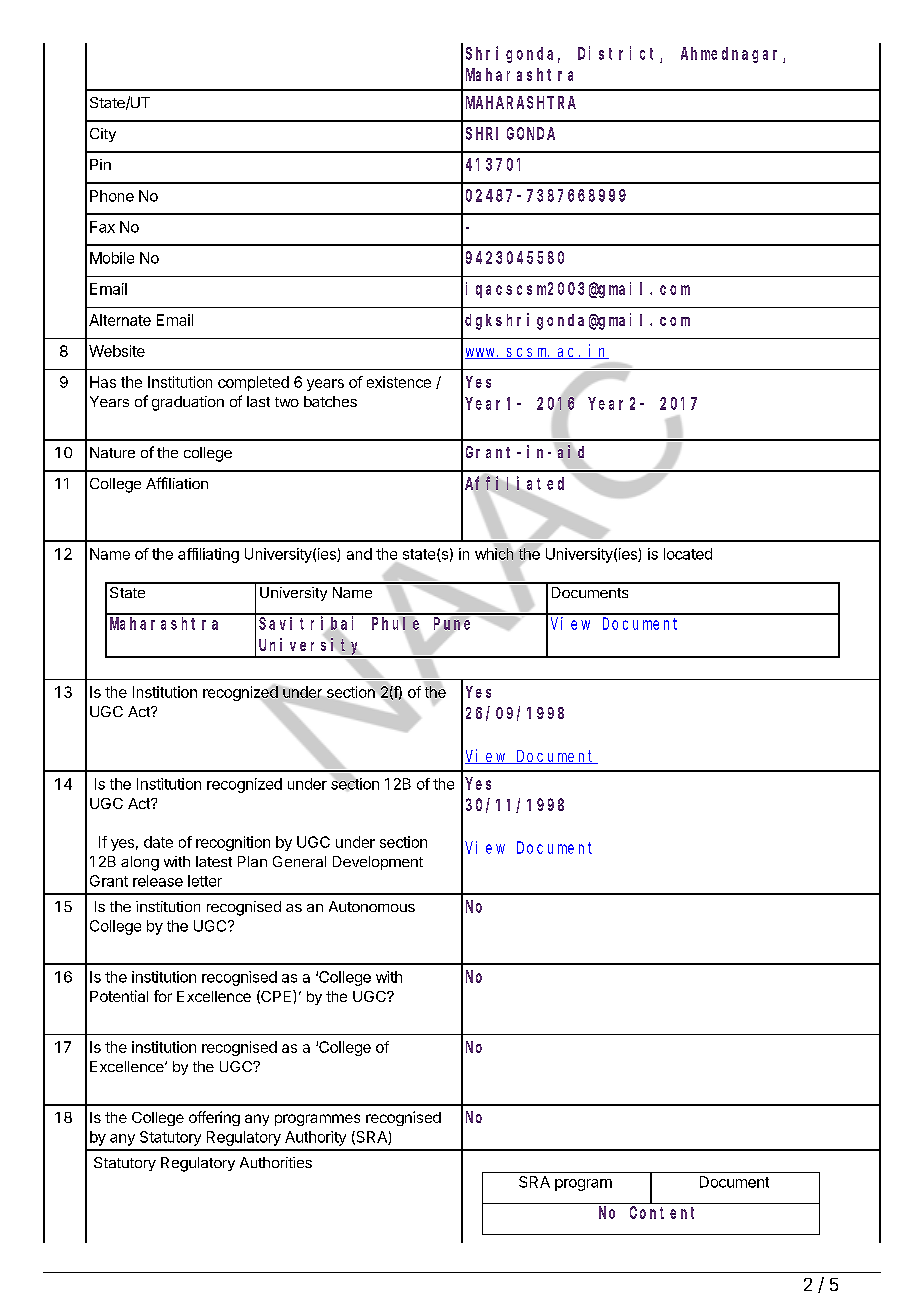  Describe the element at coordinates (177, 483) in the document. I see `Affiliation` at that location.
